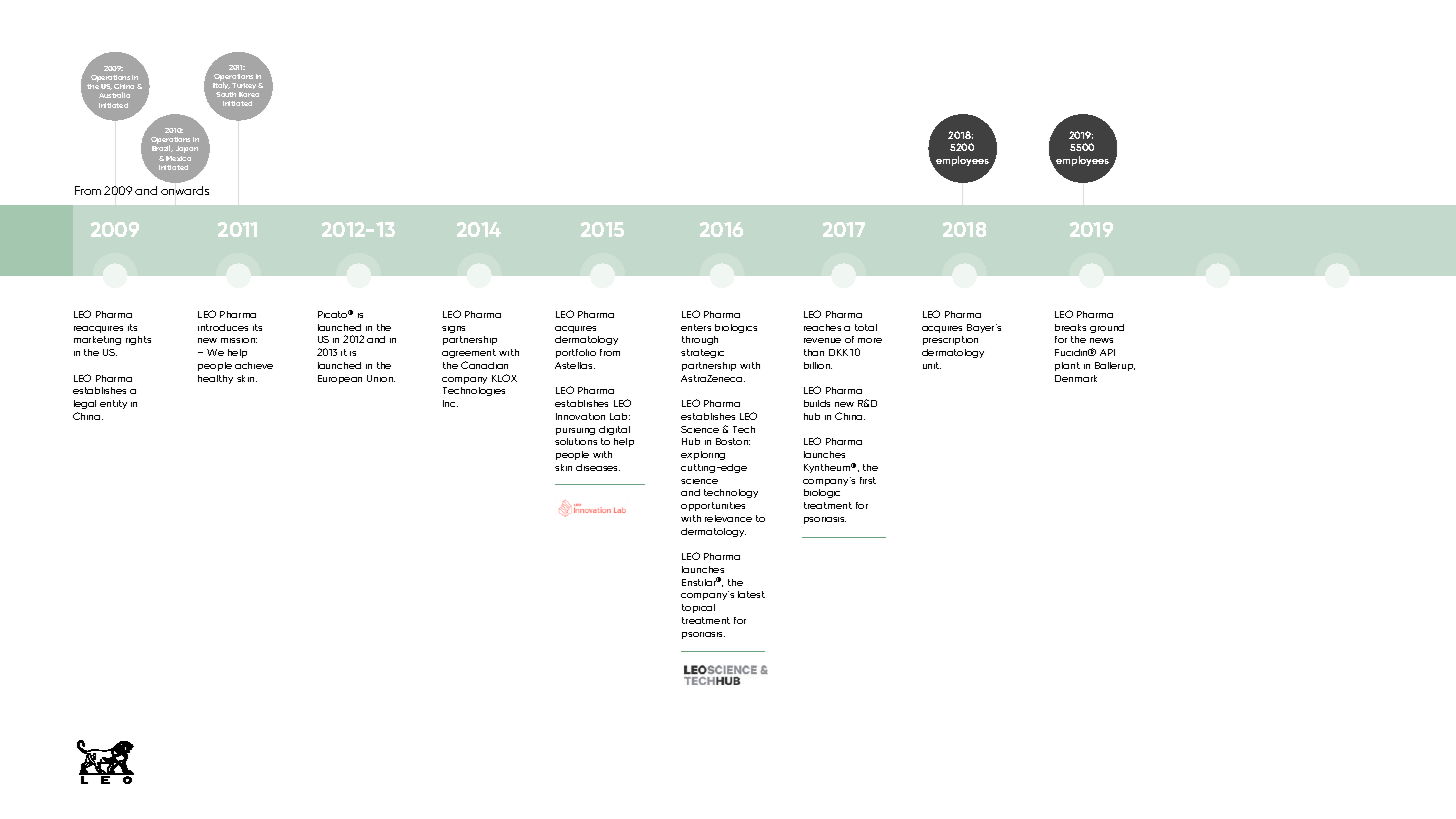  What do you see at coordinates (698, 608) in the screenshot?
I see `topical` at bounding box center [698, 608].
